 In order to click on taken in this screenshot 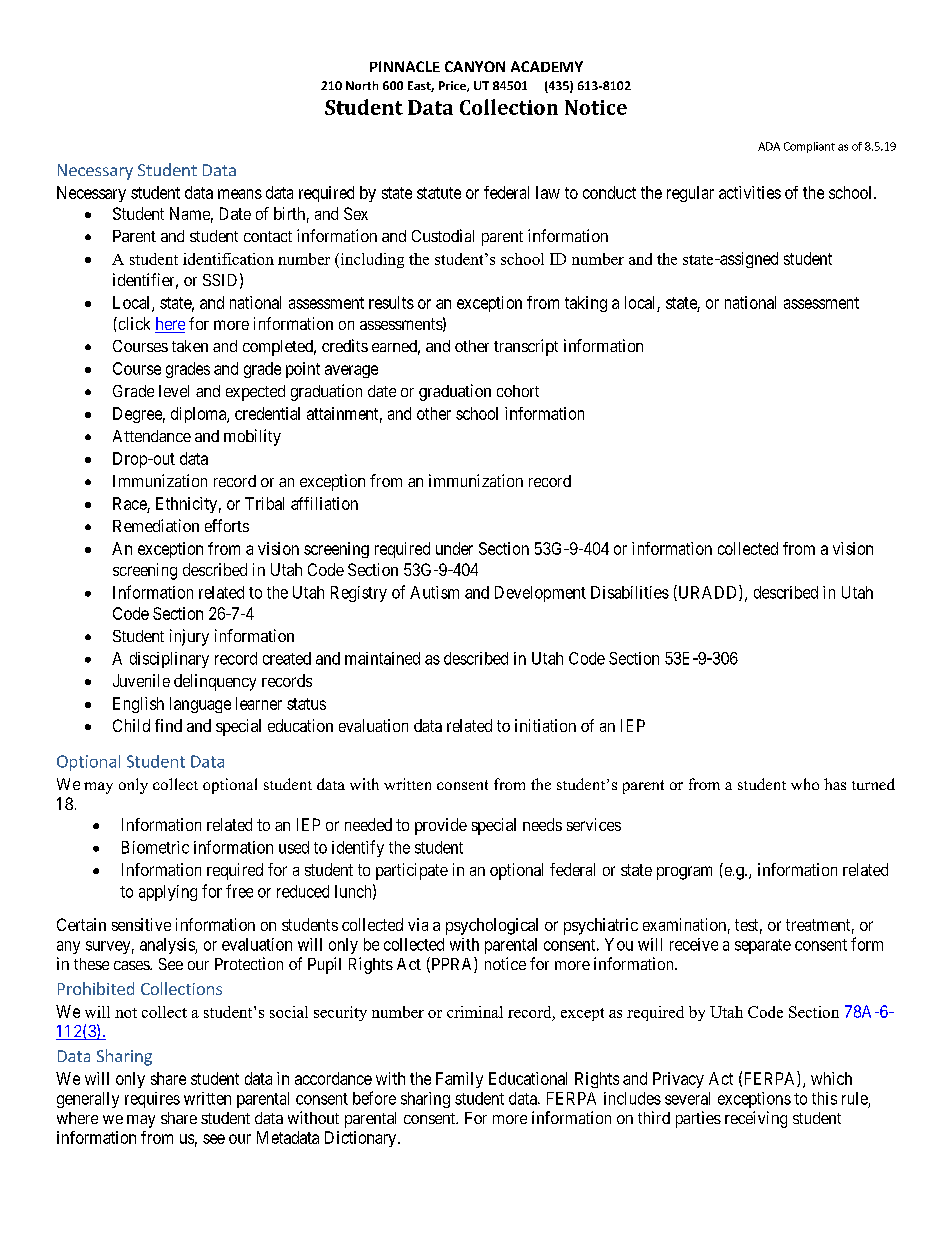, I will do `click(190, 346)`.
